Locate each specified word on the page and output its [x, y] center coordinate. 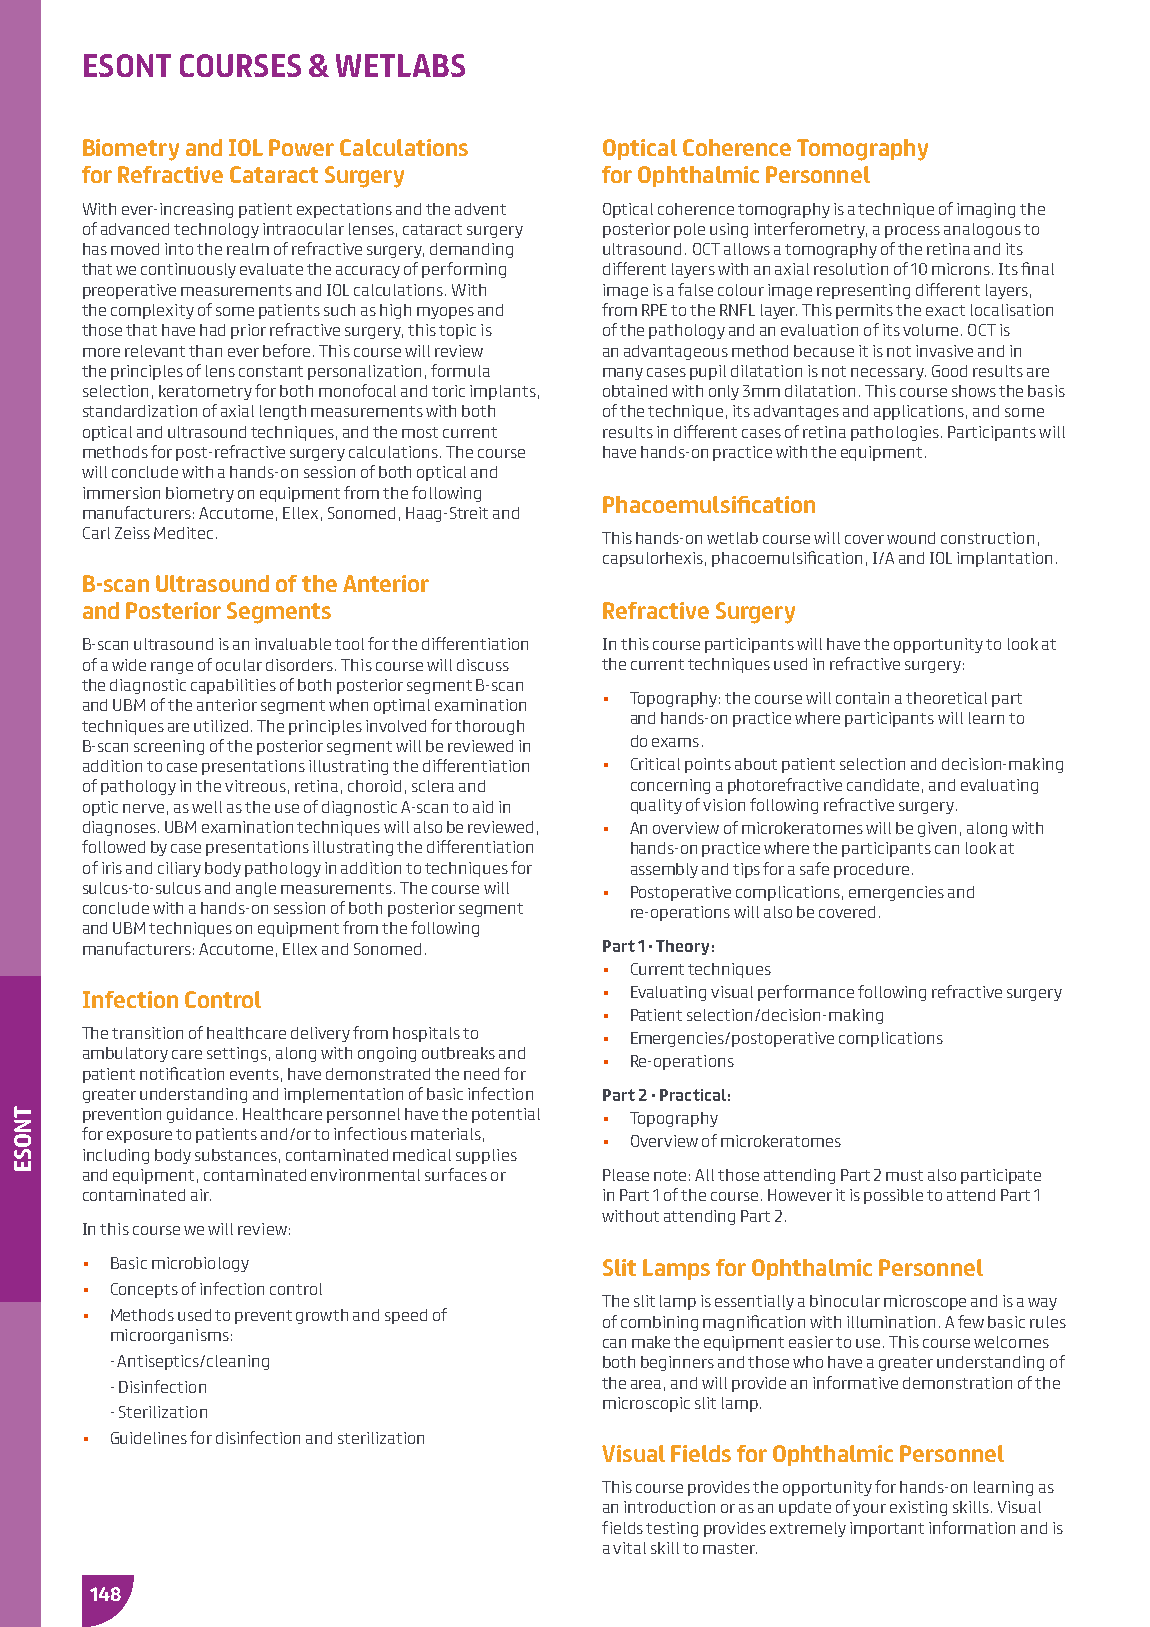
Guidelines [149, 1438]
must [904, 1175]
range [172, 668]
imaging [986, 210]
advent [480, 209]
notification [182, 1073]
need [481, 1074]
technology [216, 230]
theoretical [946, 698]
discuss [483, 665]
